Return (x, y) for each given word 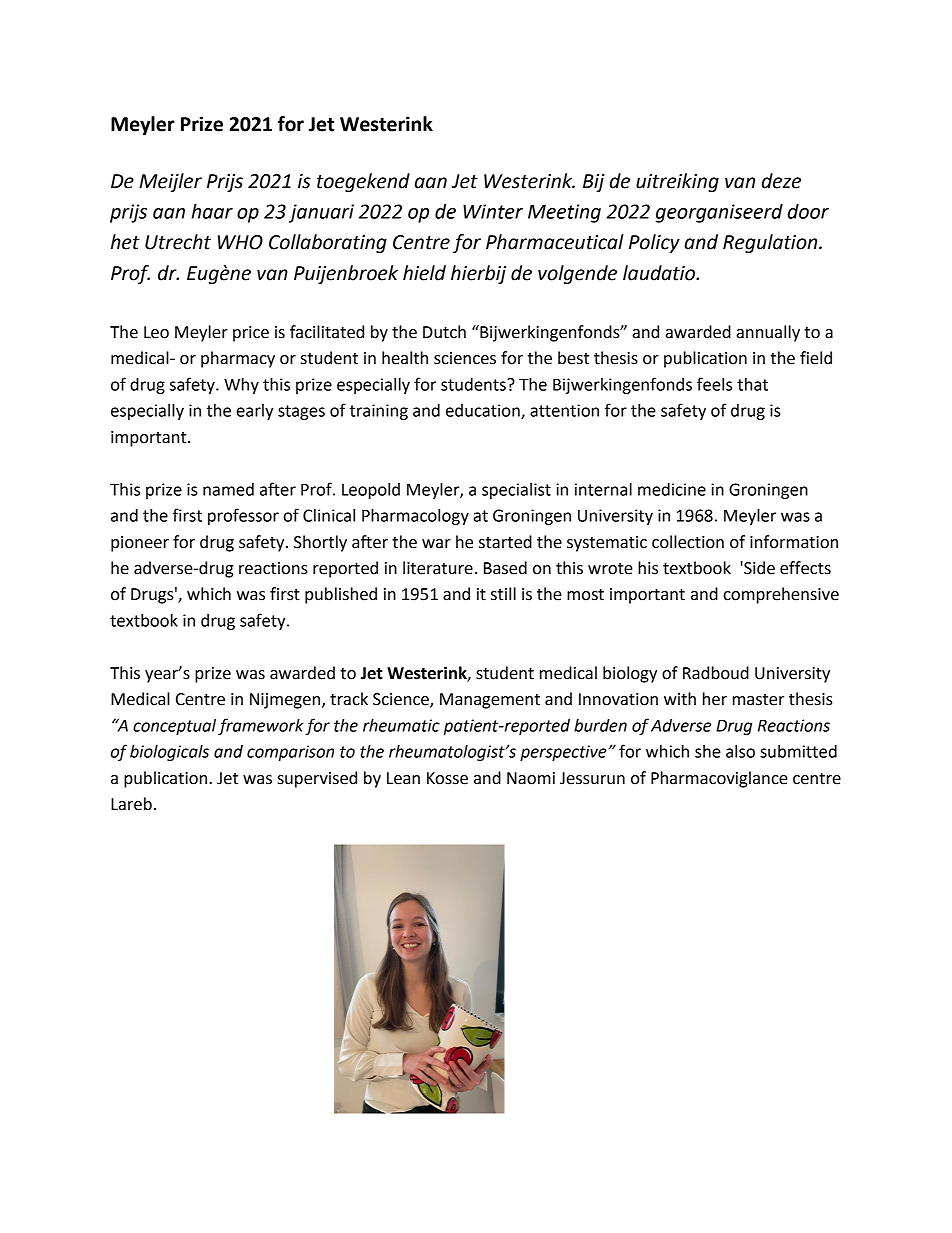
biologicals (169, 753)
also (740, 751)
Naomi (531, 778)
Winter (493, 211)
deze (781, 181)
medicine (672, 489)
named (228, 489)
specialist (516, 491)
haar (212, 211)
